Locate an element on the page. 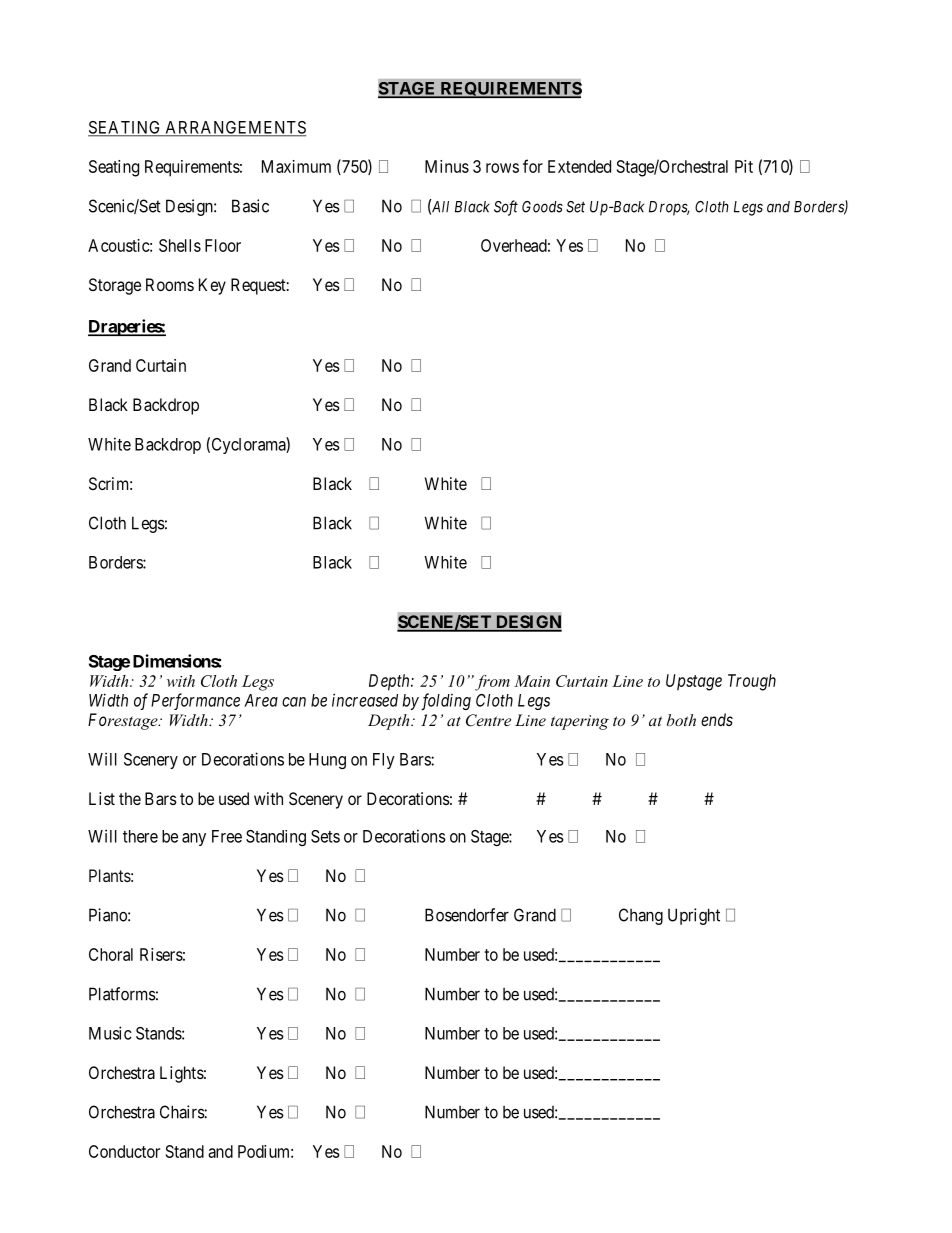  ARRANGEMENTS is located at coordinates (234, 128).
